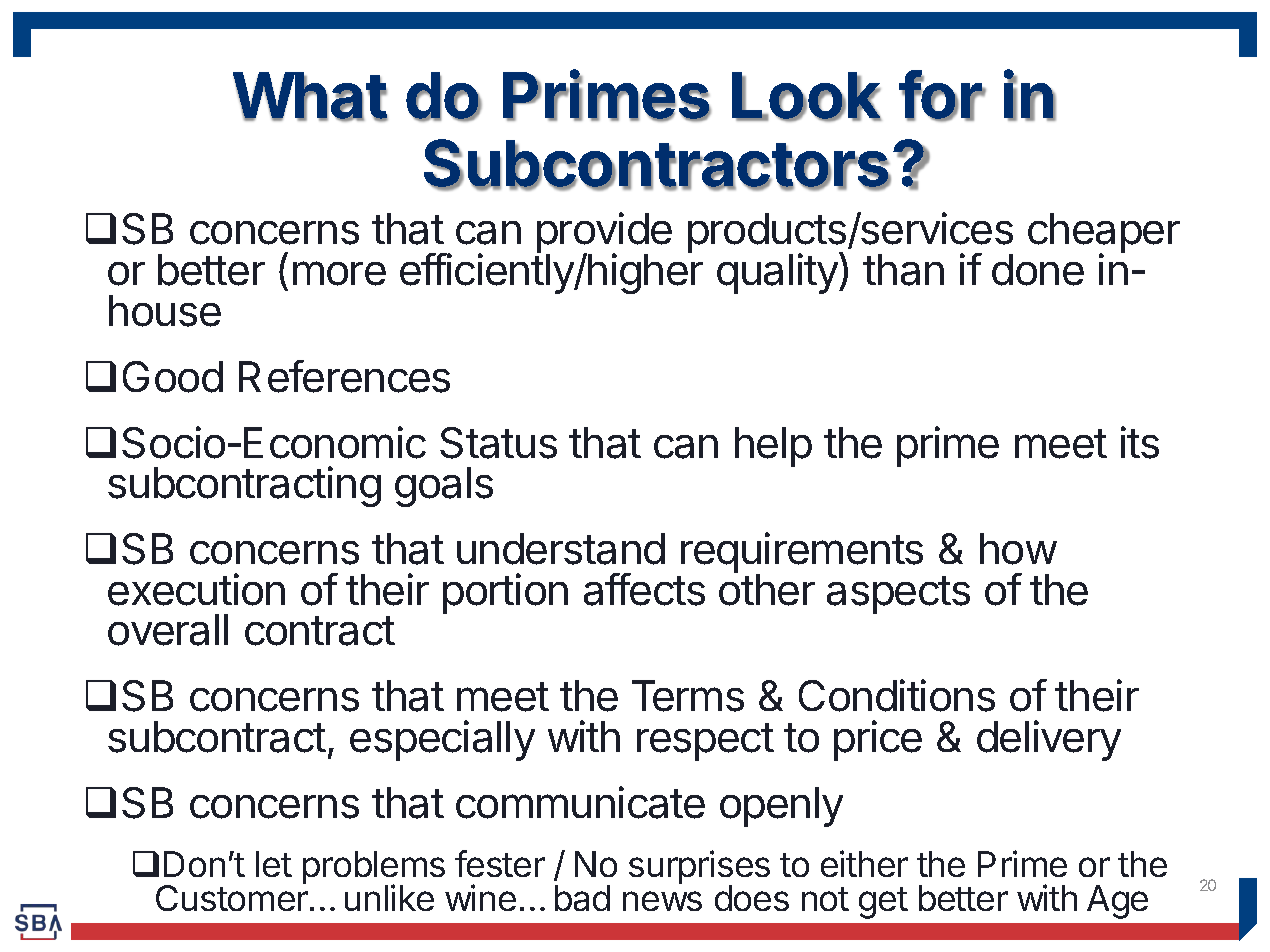  I want to click on overall, so click(168, 630).
